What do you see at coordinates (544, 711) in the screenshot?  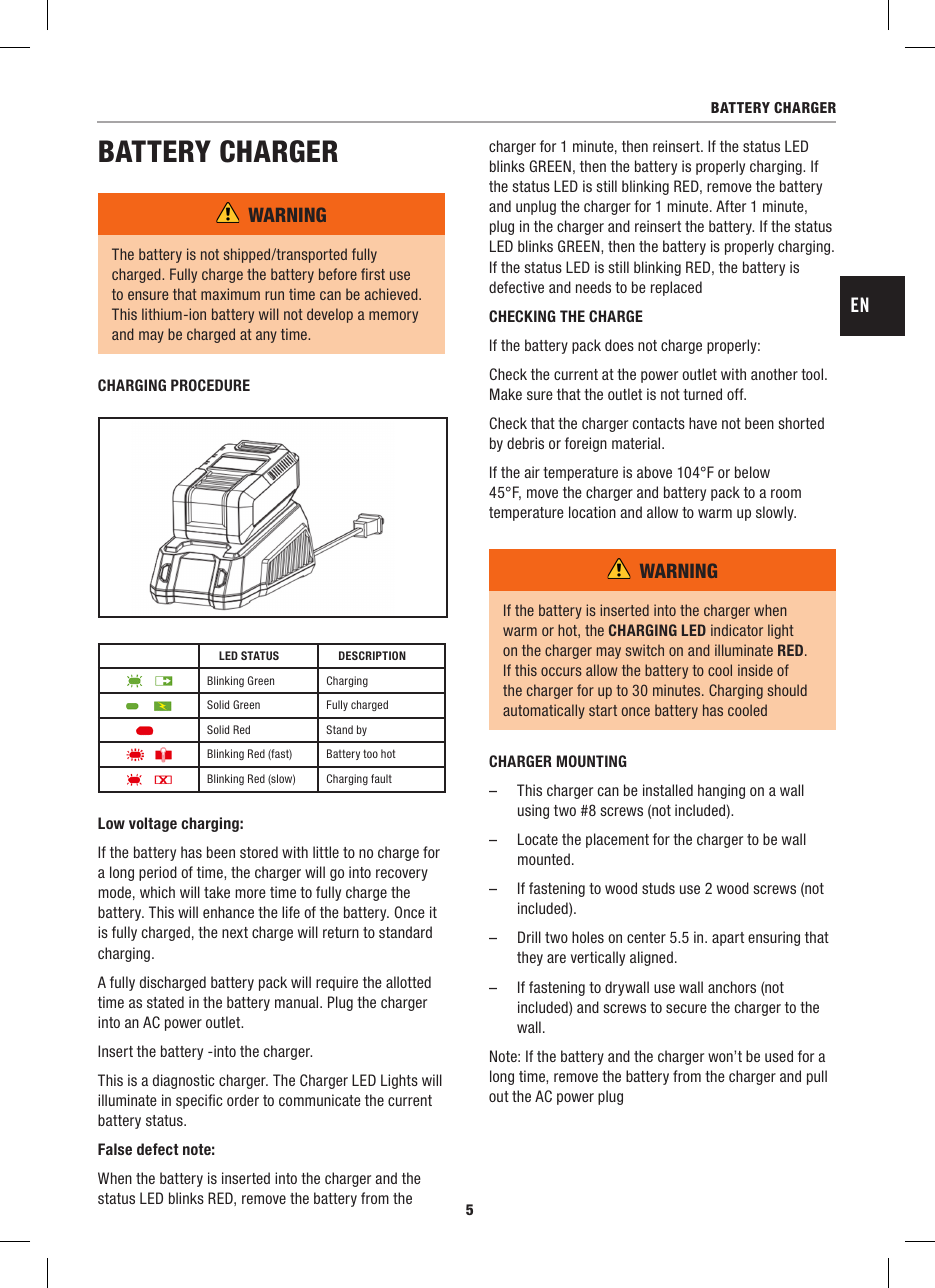 I see `automatically` at bounding box center [544, 711].
